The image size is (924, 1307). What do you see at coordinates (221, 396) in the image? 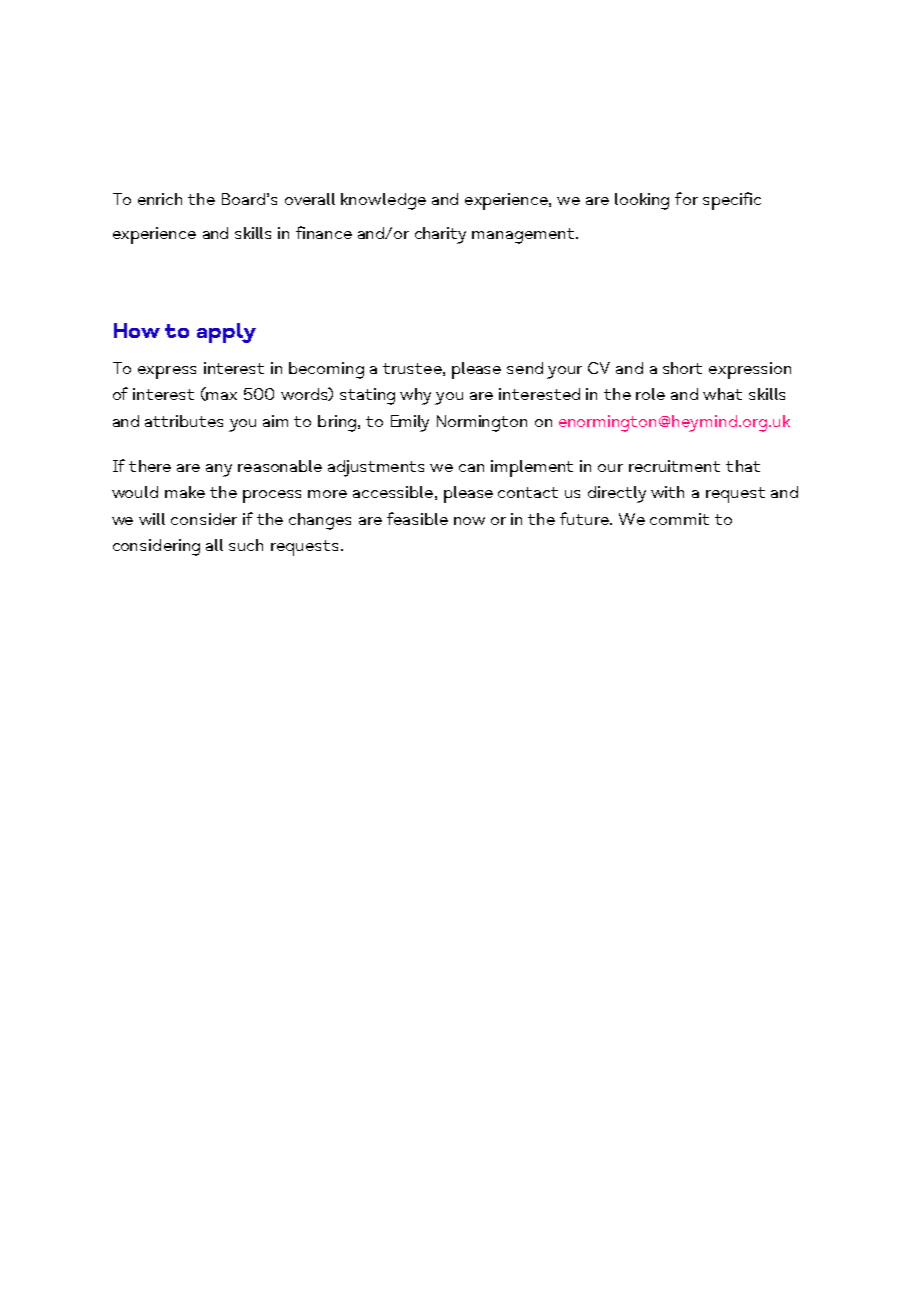
I see `max` at bounding box center [221, 396].
